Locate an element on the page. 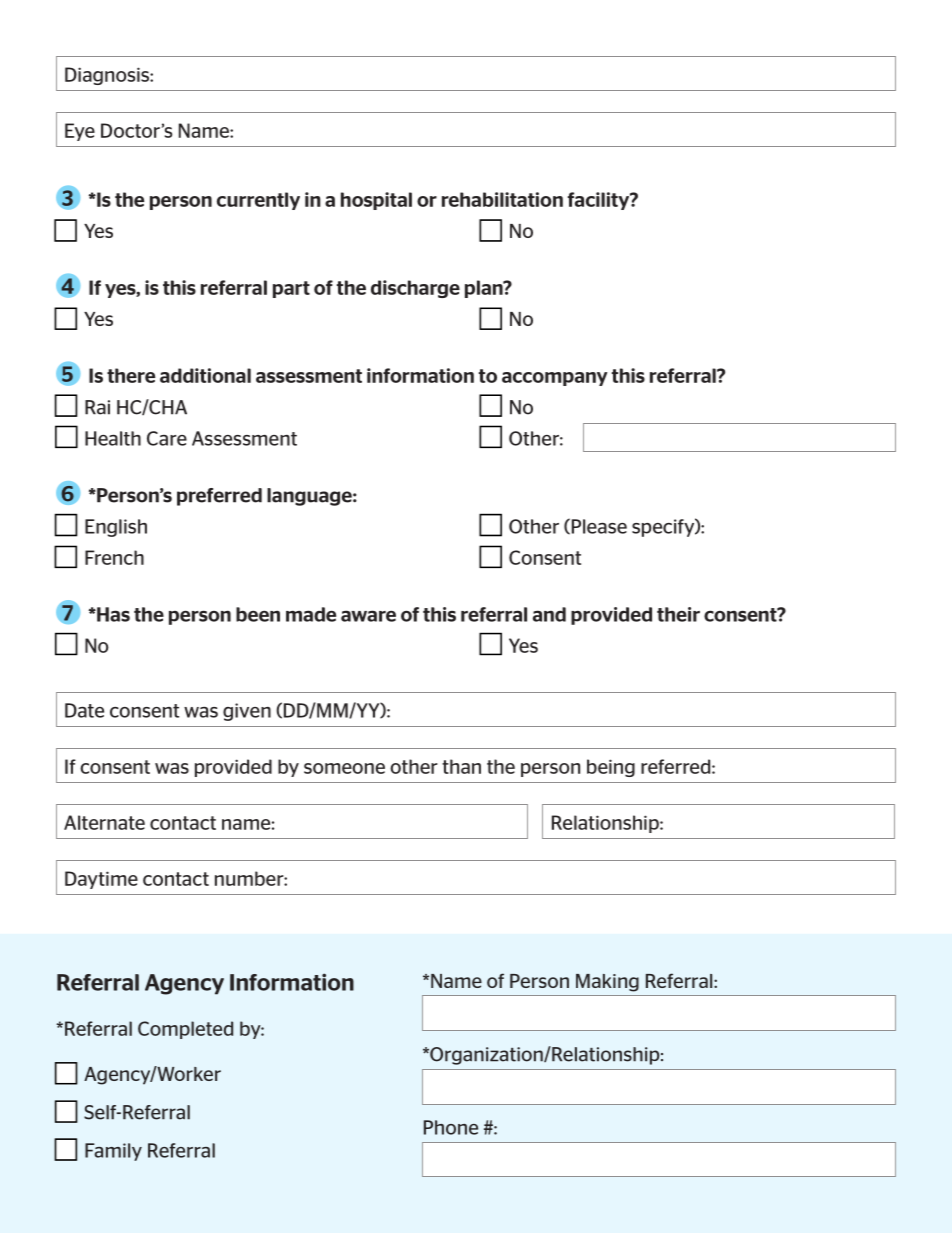 Image resolution: width=952 pixels, height=1233 pixels. aware is located at coordinates (368, 616).
